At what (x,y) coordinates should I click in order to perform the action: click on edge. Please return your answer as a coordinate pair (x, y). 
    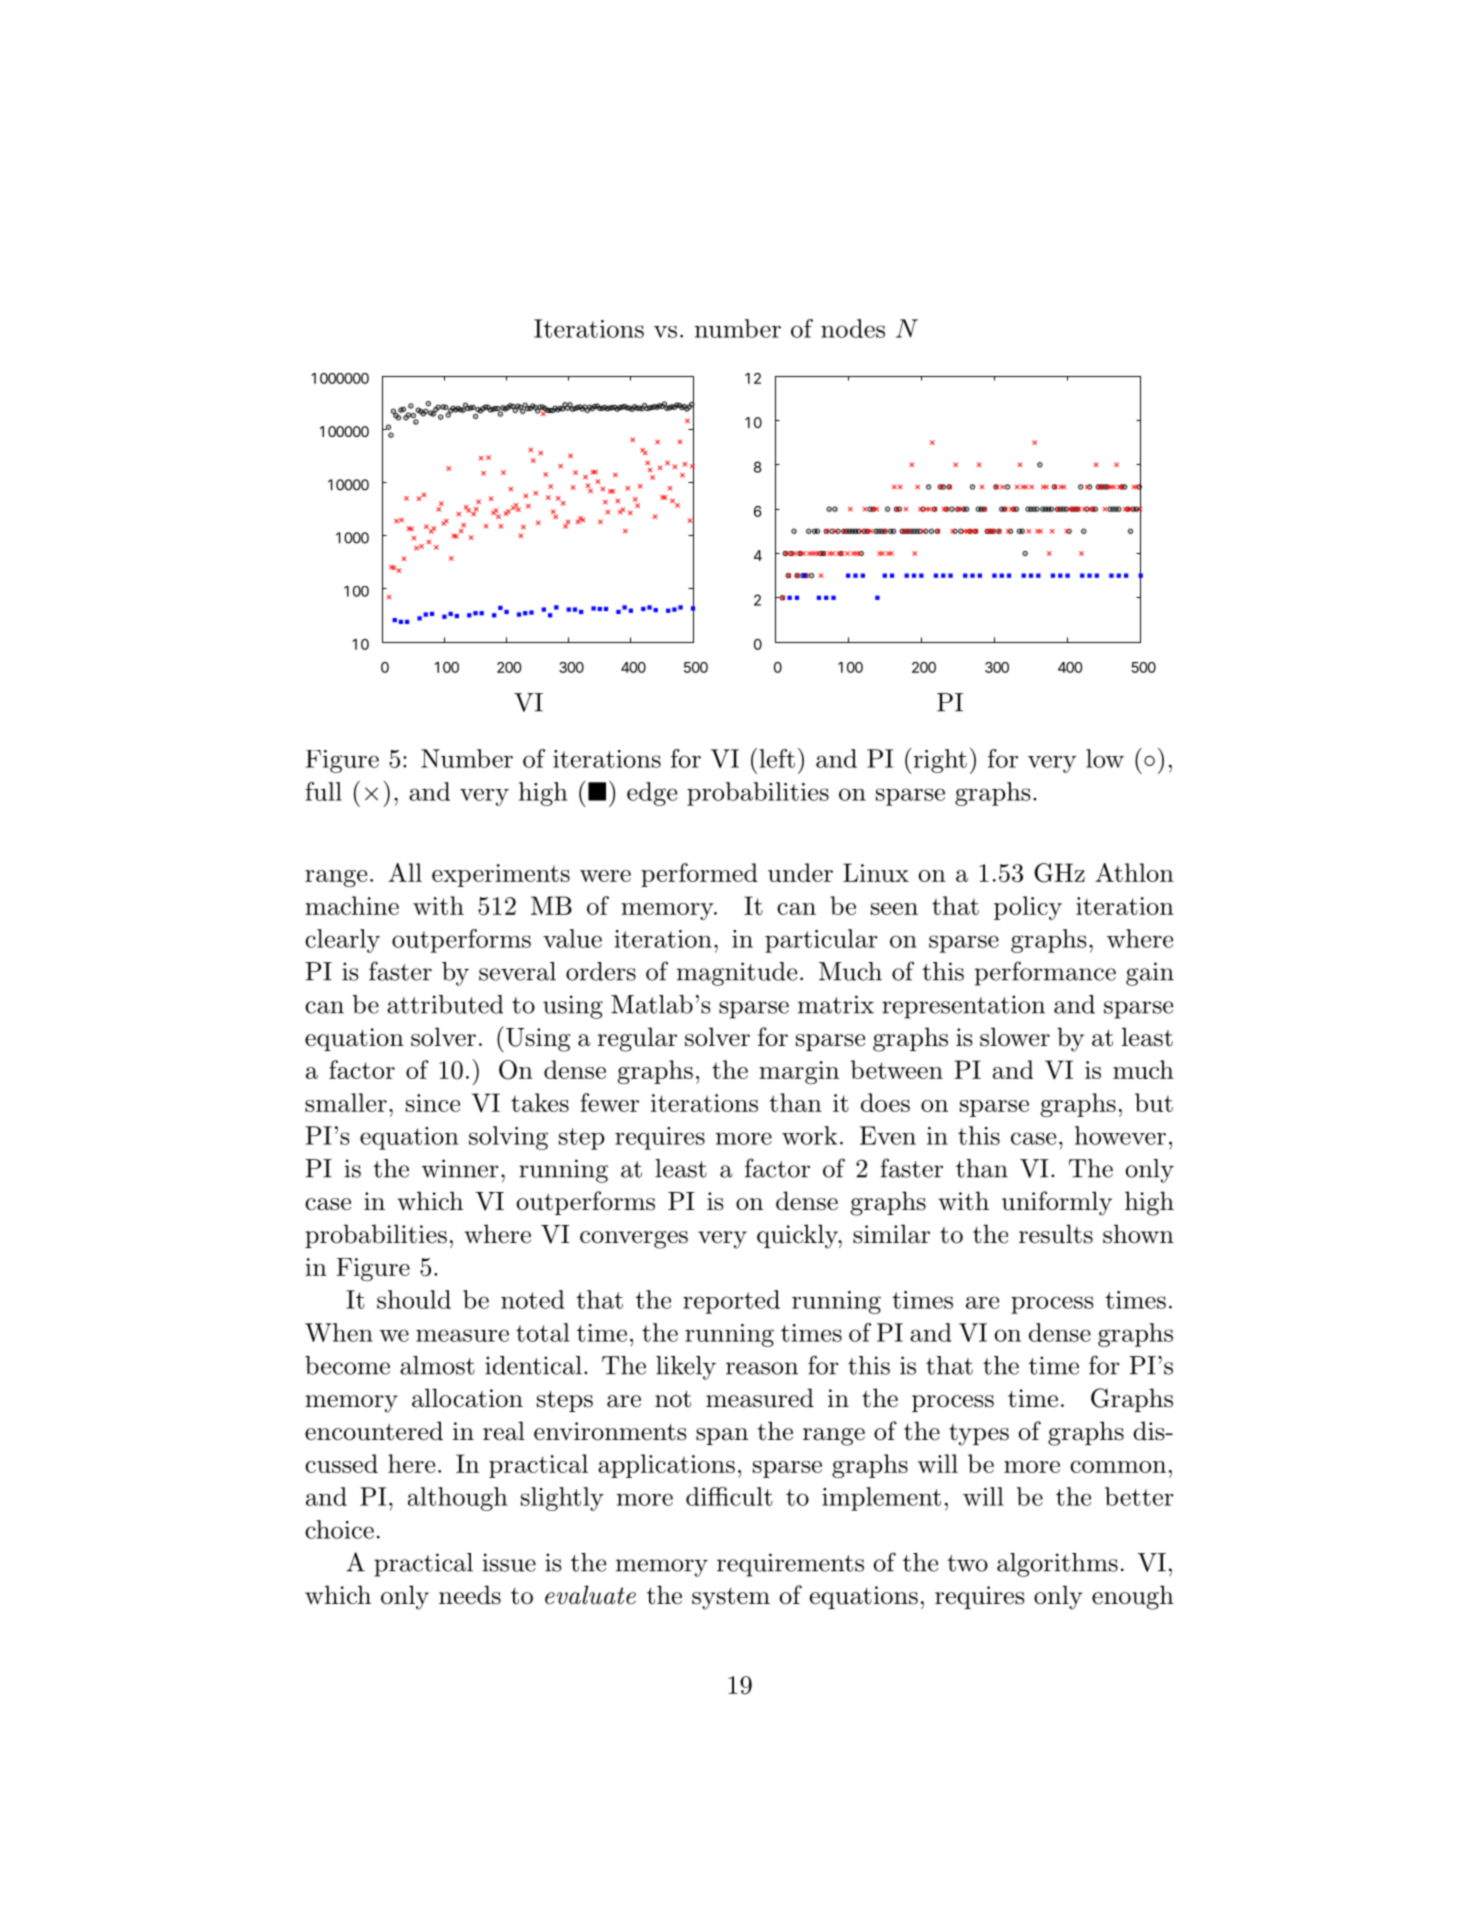
    Looking at the image, I should click on (652, 794).
